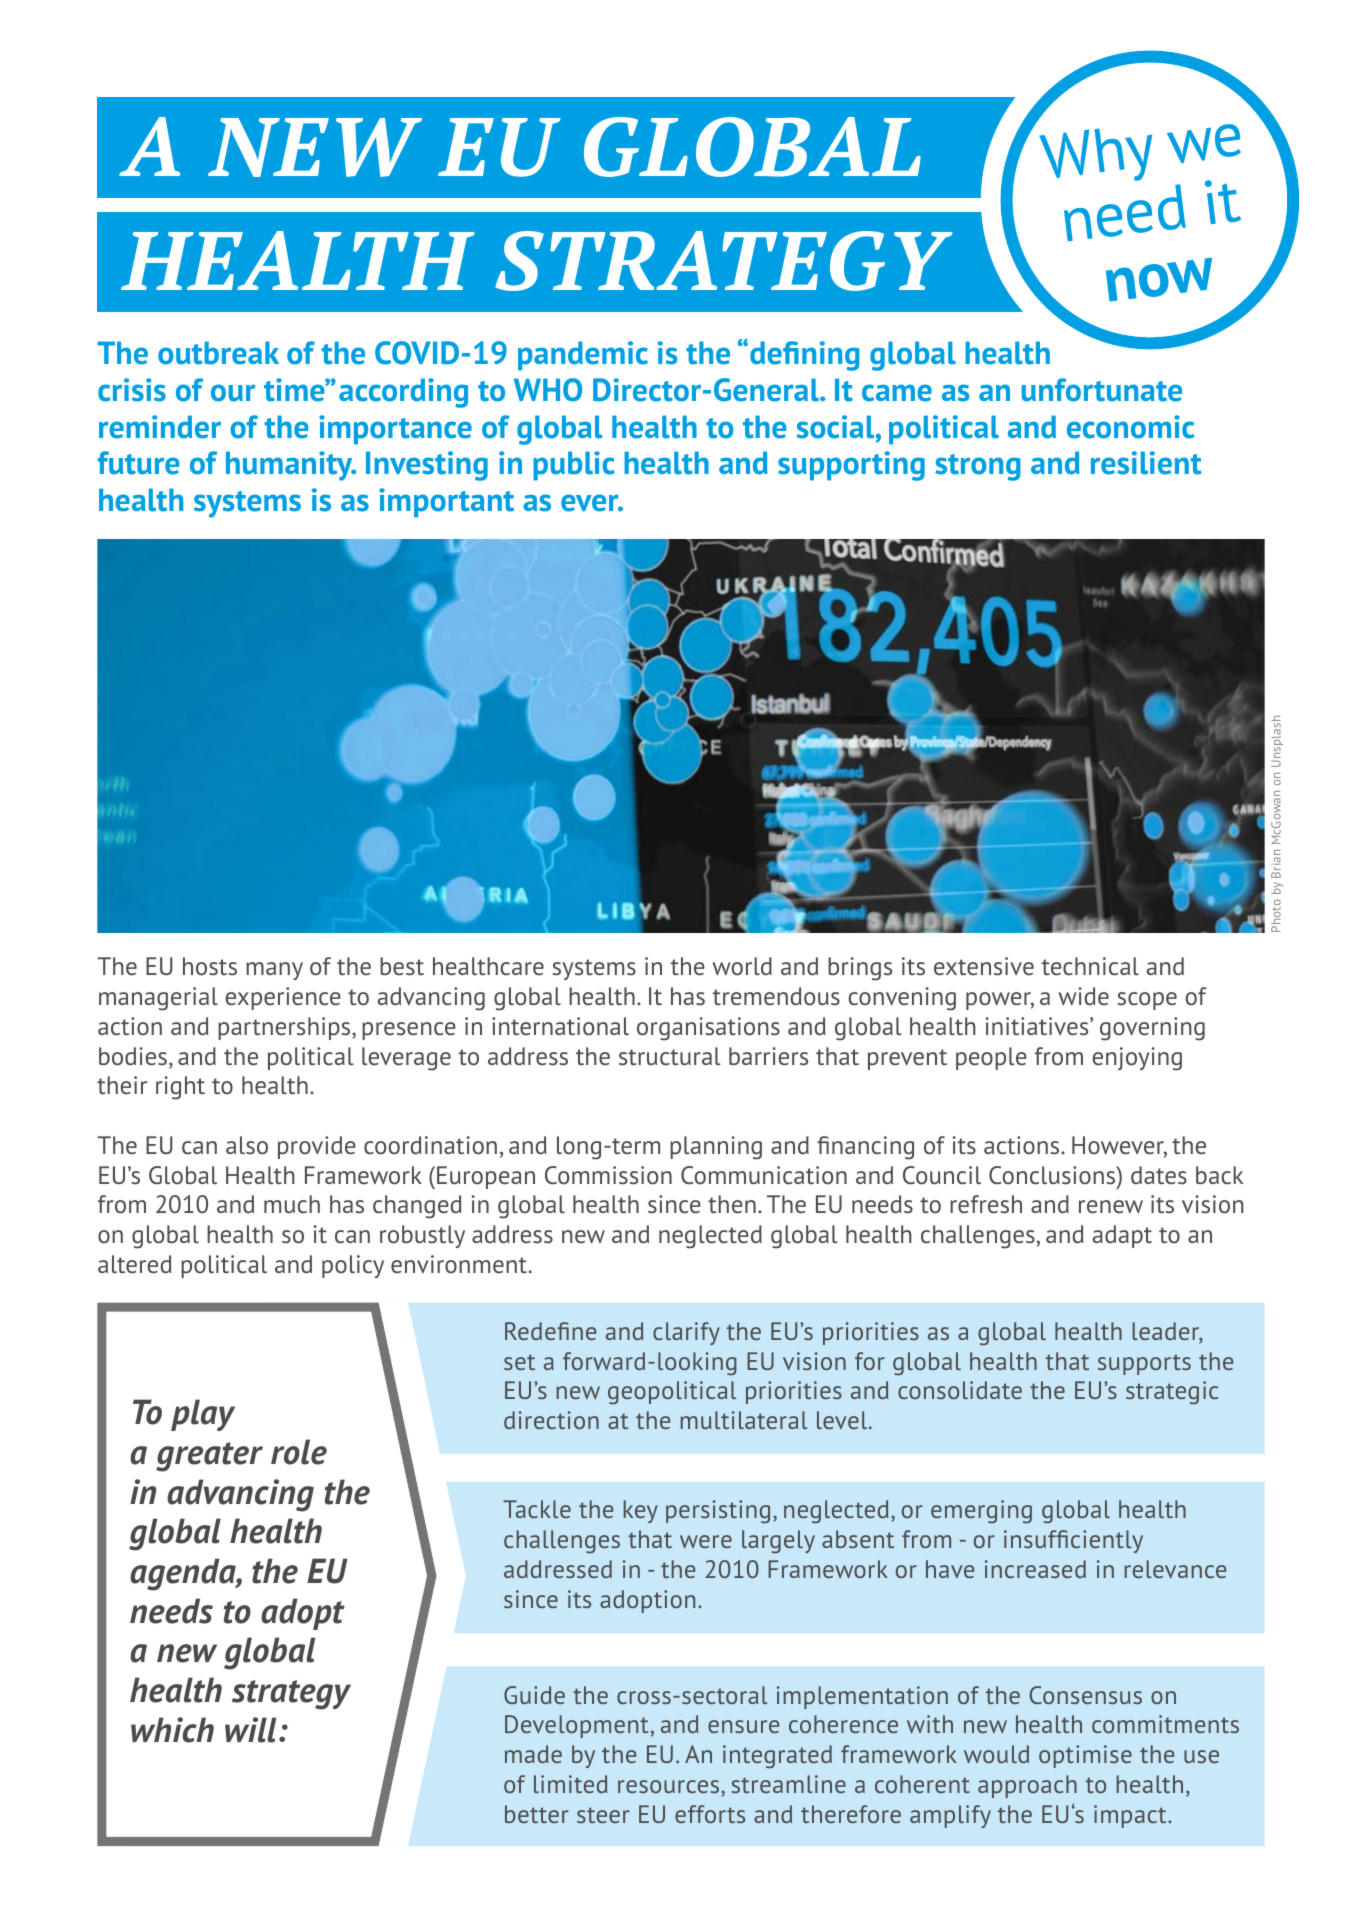 The width and height of the screenshot is (1362, 1927). Describe the element at coordinates (210, 966) in the screenshot. I see `hosts` at that location.
